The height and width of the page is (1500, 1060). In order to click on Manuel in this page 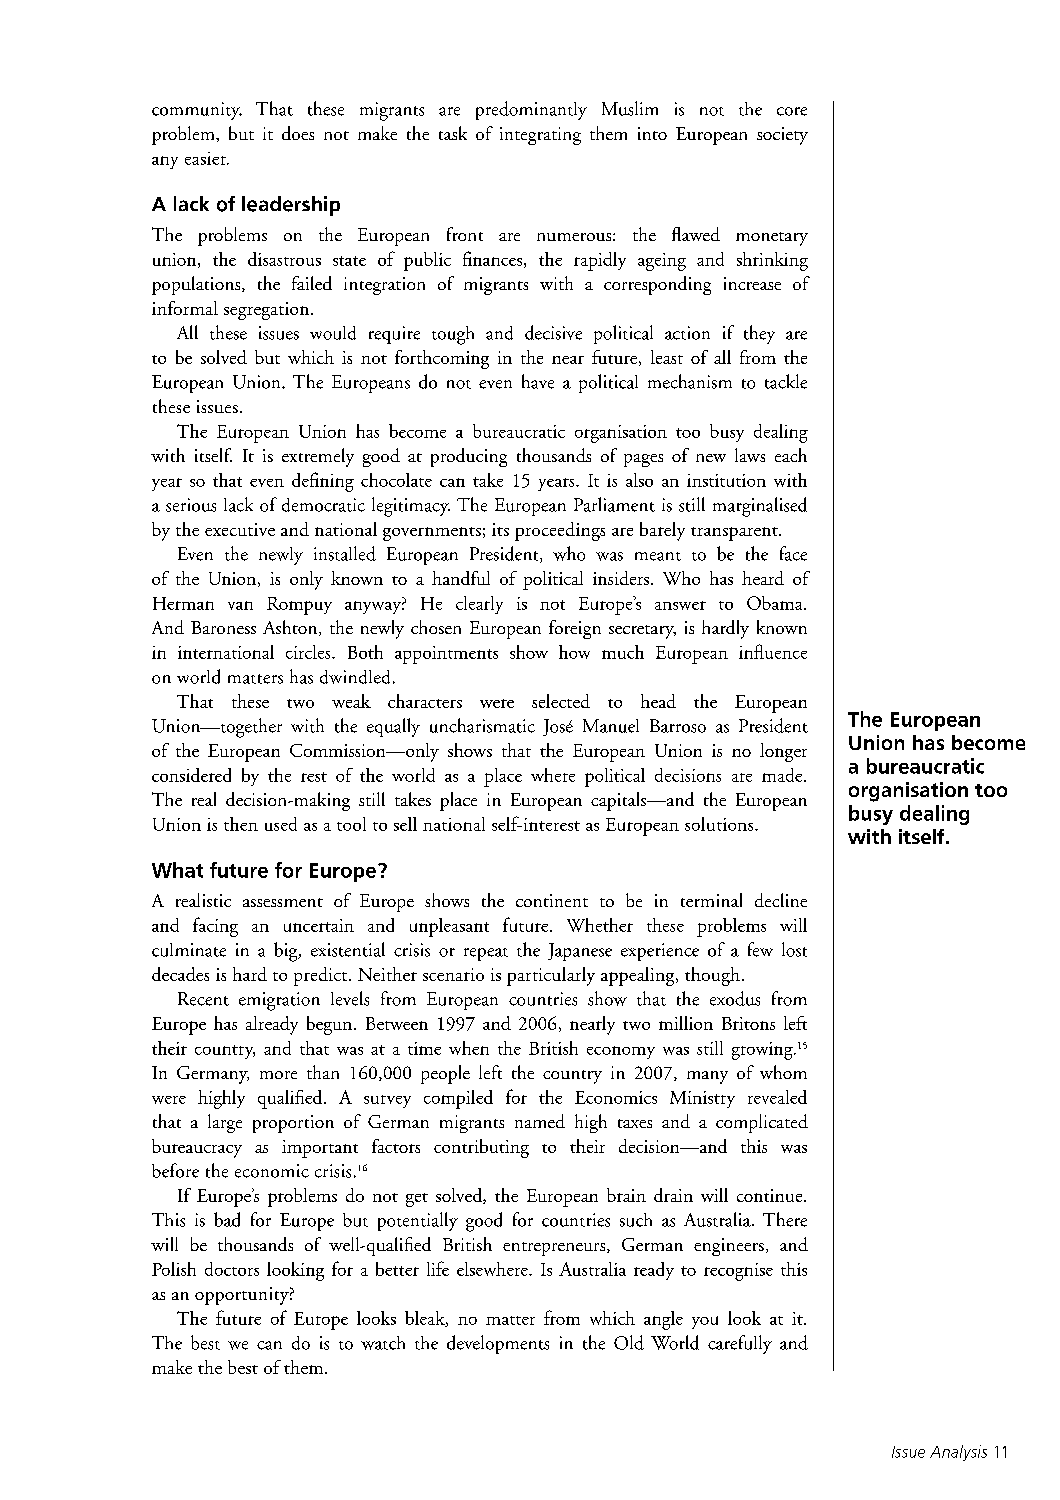, I will do `click(611, 726)`.
